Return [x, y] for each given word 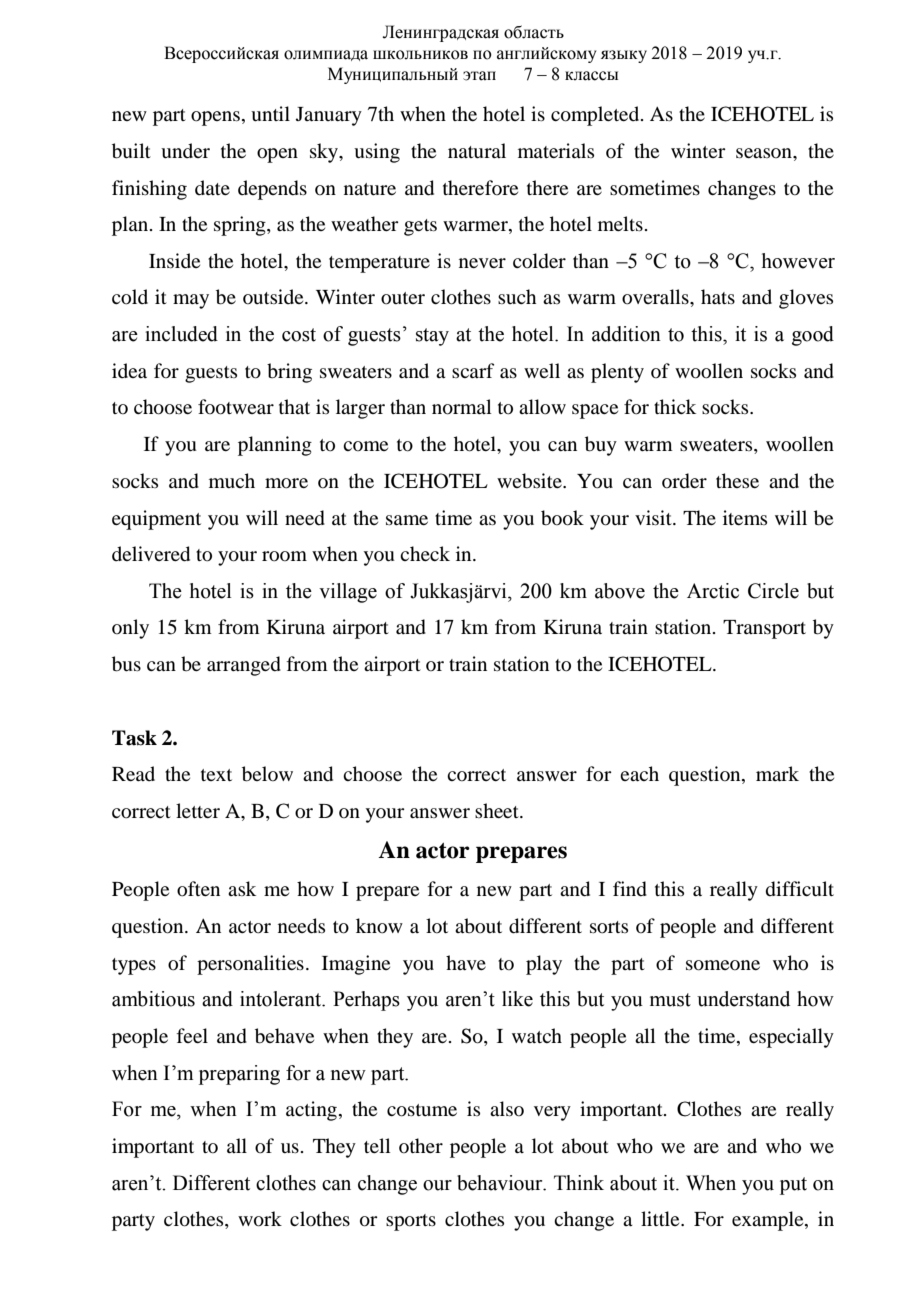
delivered [151, 554]
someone [723, 965]
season [765, 153]
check [425, 553]
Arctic [713, 591]
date [212, 187]
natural [477, 151]
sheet [498, 810]
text [216, 775]
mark [777, 773]
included [181, 334]
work [260, 1219]
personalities [250, 965]
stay [432, 337]
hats [718, 296]
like [517, 999]
